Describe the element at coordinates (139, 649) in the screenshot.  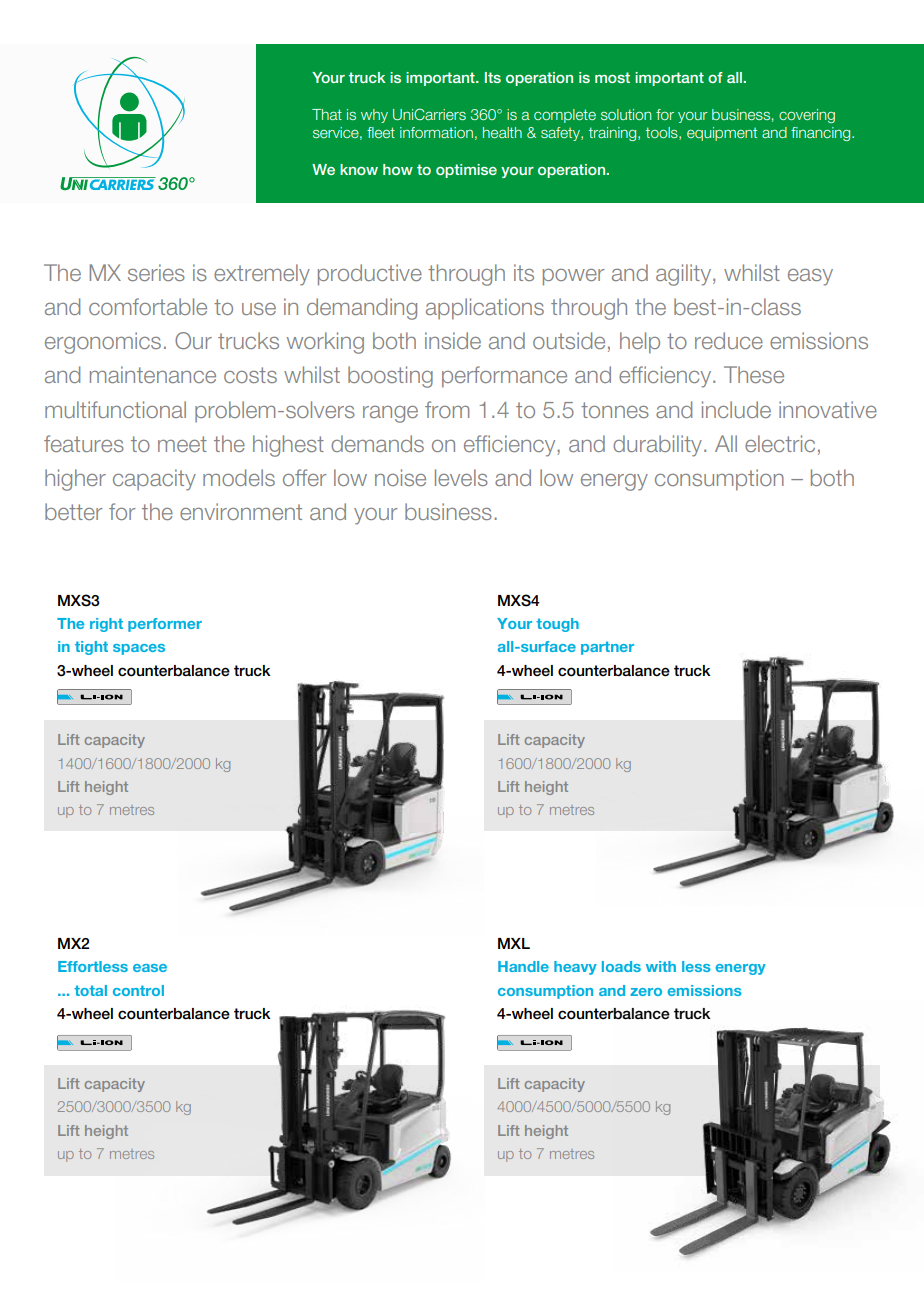
I see `spaces` at that location.
